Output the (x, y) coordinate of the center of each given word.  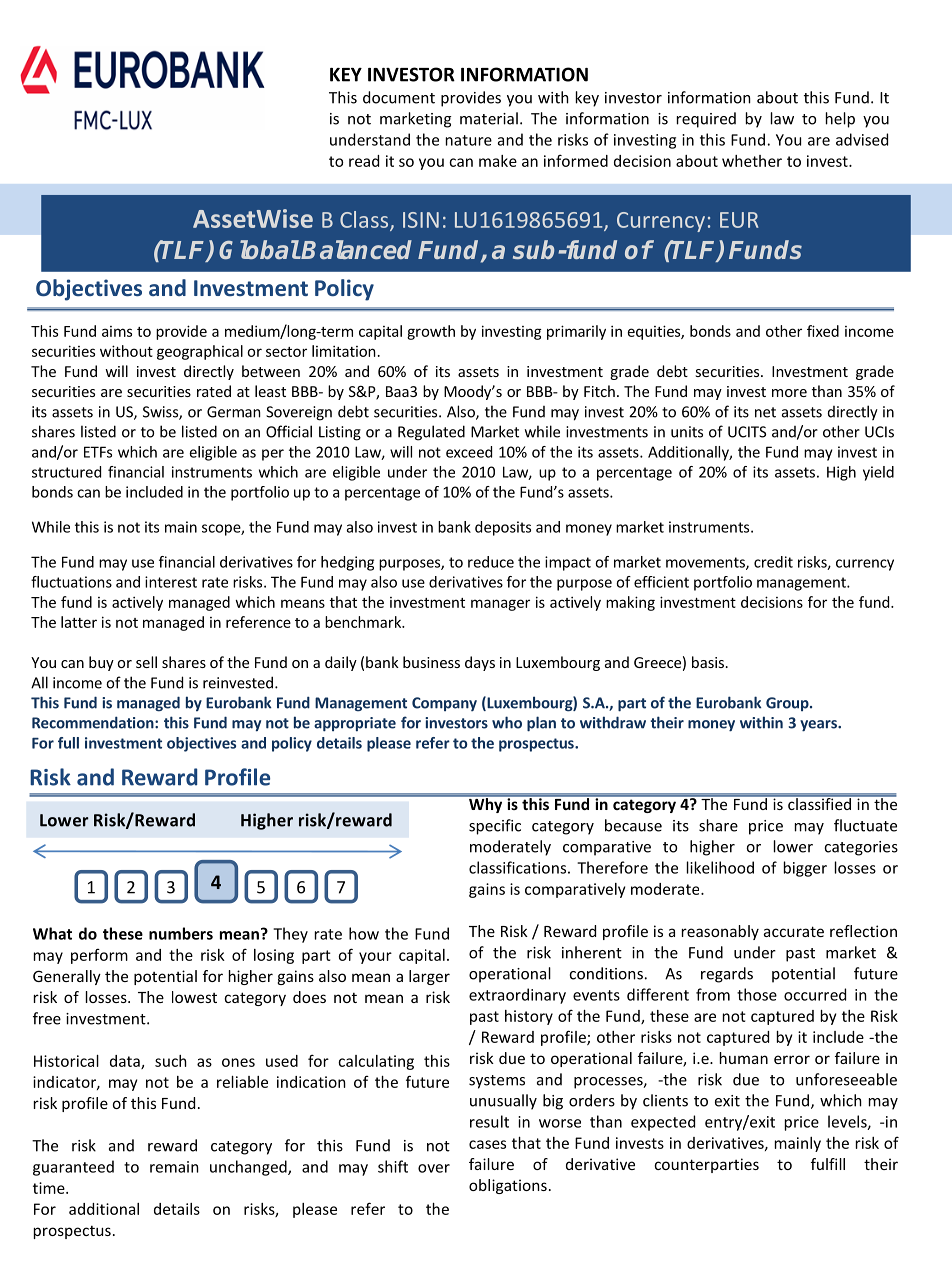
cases (487, 1144)
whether (752, 161)
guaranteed (73, 1168)
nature (469, 140)
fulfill (828, 1164)
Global (259, 249)
